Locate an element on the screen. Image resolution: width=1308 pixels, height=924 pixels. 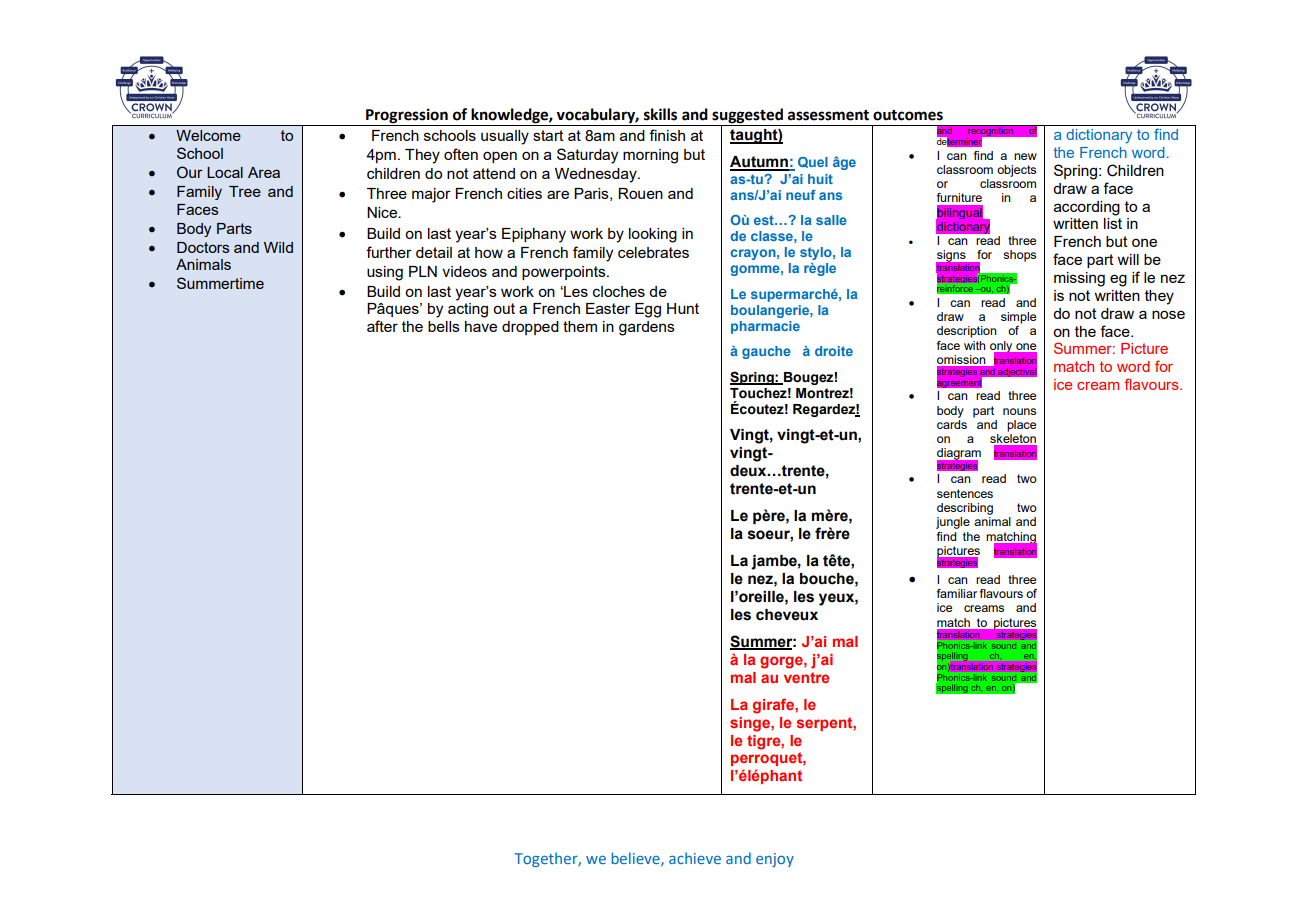
new is located at coordinates (1025, 156).
